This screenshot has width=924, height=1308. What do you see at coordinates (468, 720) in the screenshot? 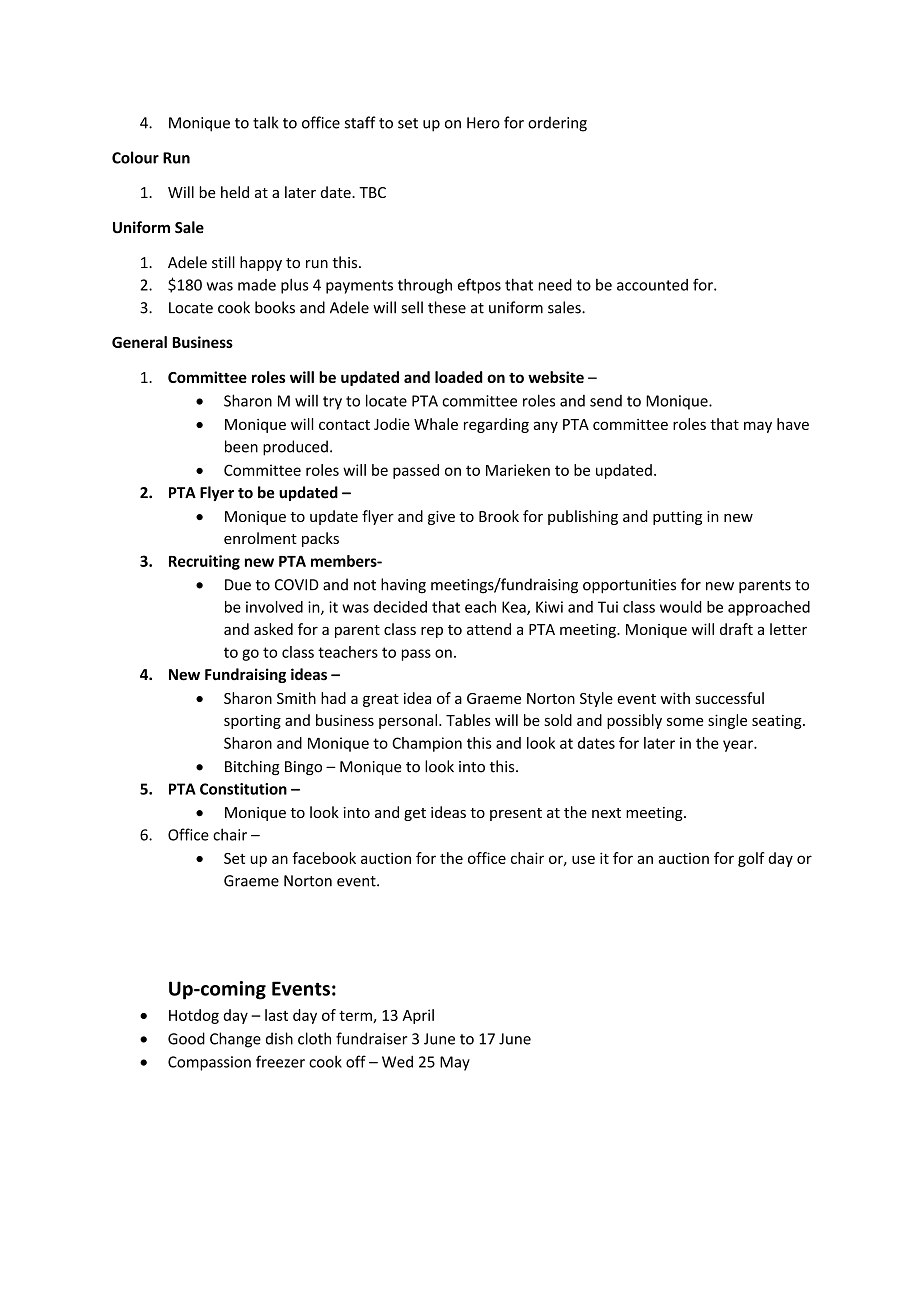
I see `Tables` at bounding box center [468, 720].
